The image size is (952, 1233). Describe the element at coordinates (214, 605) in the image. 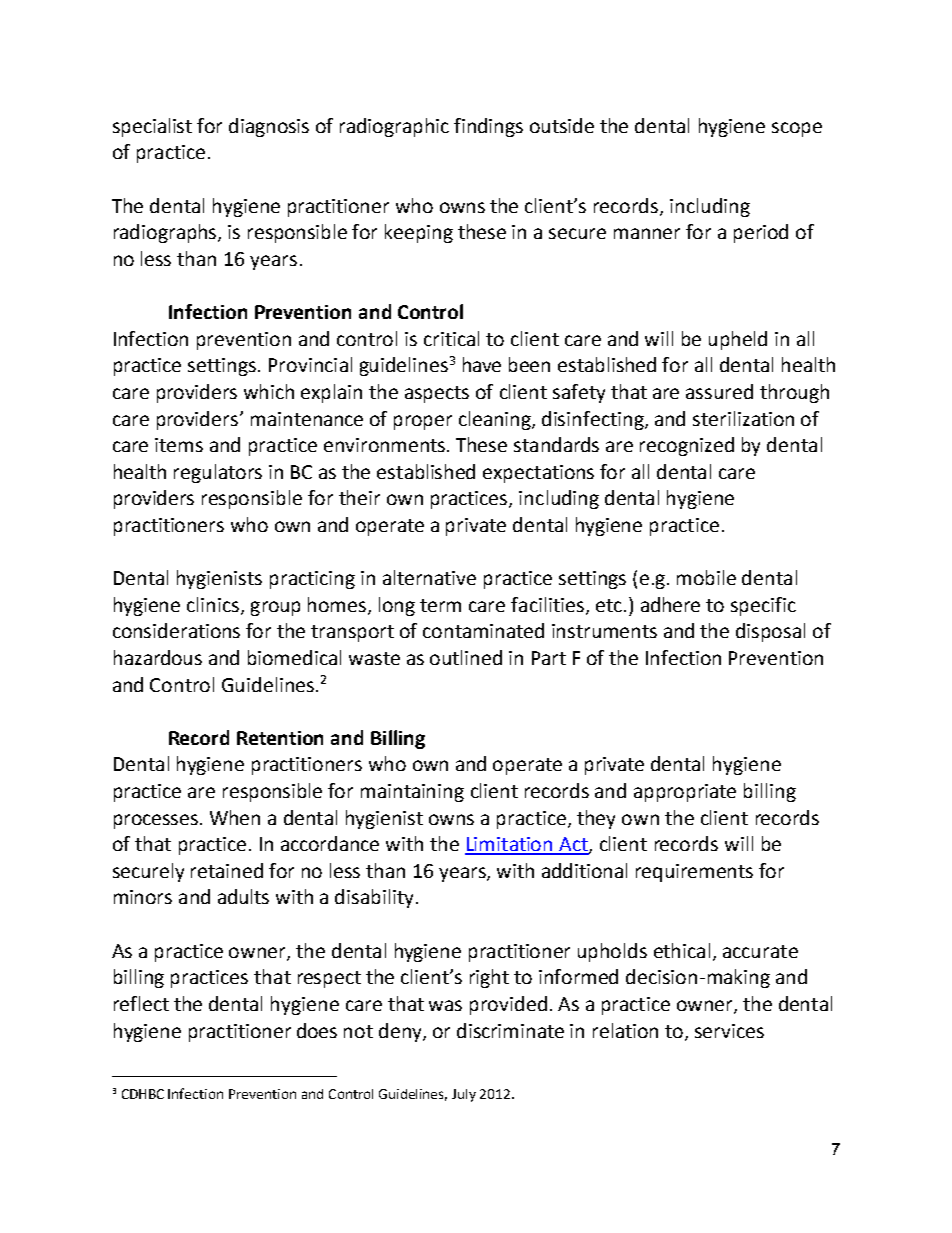

I see `clinics` at that location.
